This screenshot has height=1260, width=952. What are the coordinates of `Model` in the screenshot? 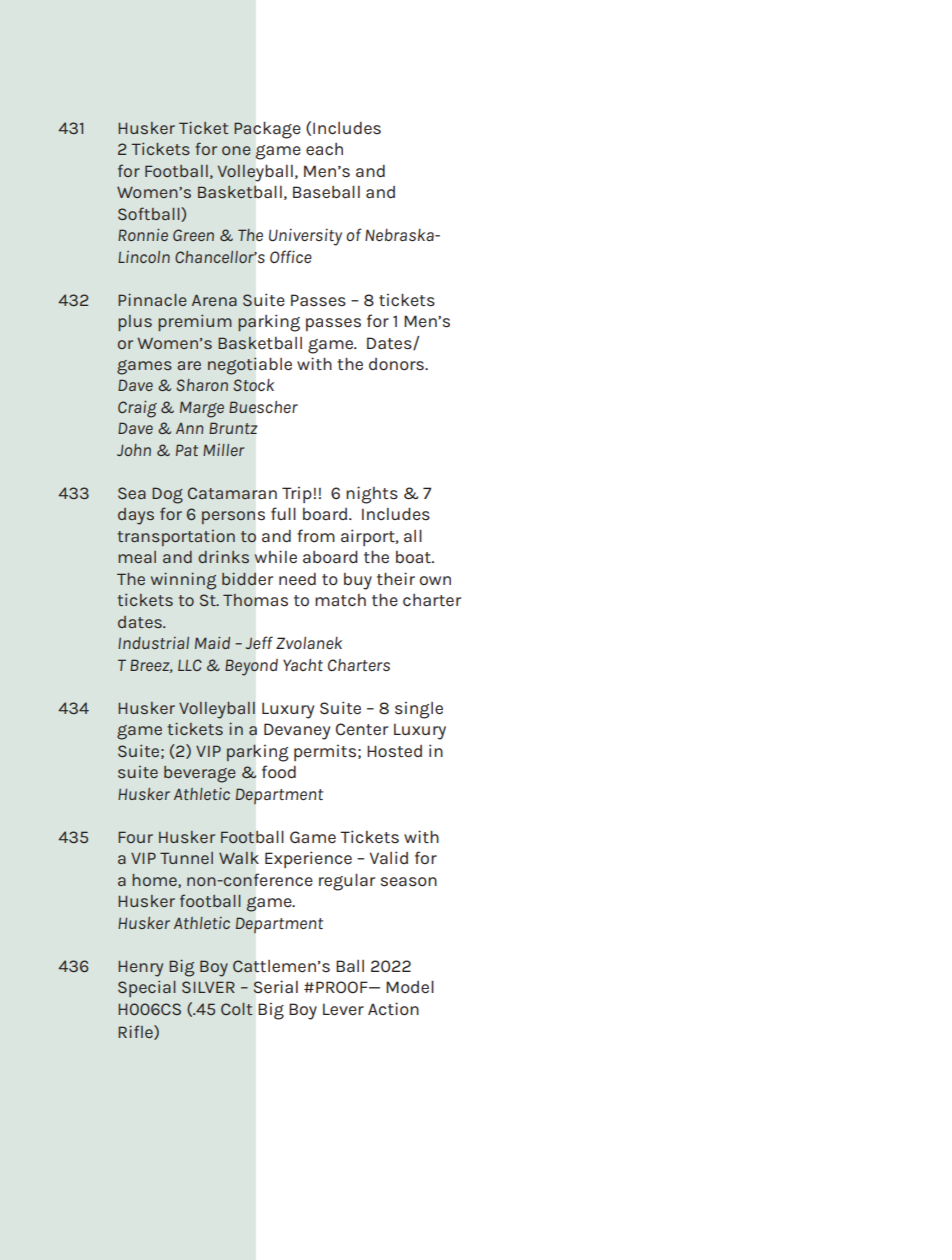 It's located at (410, 987).
